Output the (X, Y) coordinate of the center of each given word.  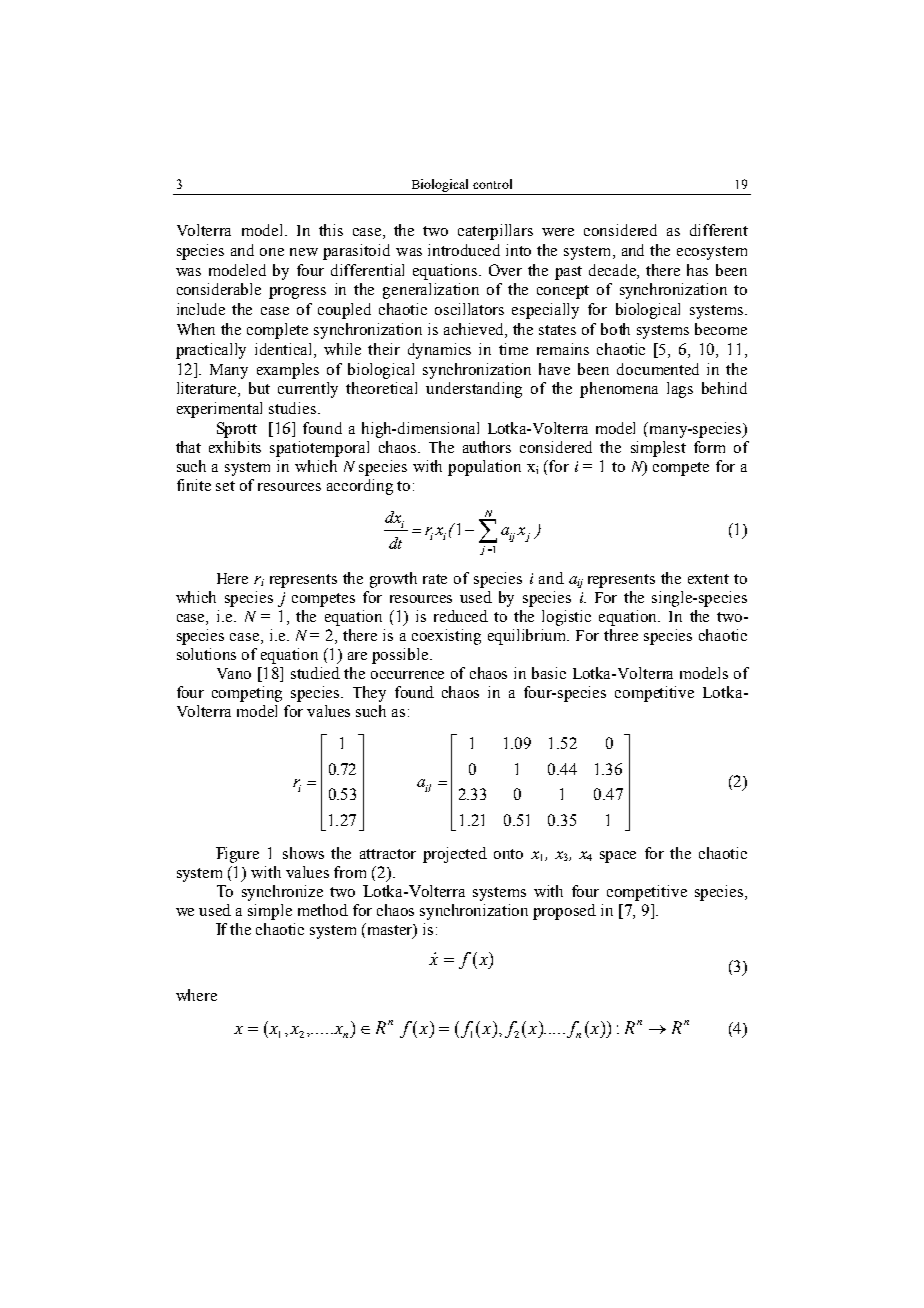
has (697, 270)
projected (455, 855)
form (709, 447)
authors (487, 447)
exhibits (235, 447)
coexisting (446, 637)
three (621, 635)
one (272, 252)
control (492, 184)
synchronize (282, 893)
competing (247, 694)
